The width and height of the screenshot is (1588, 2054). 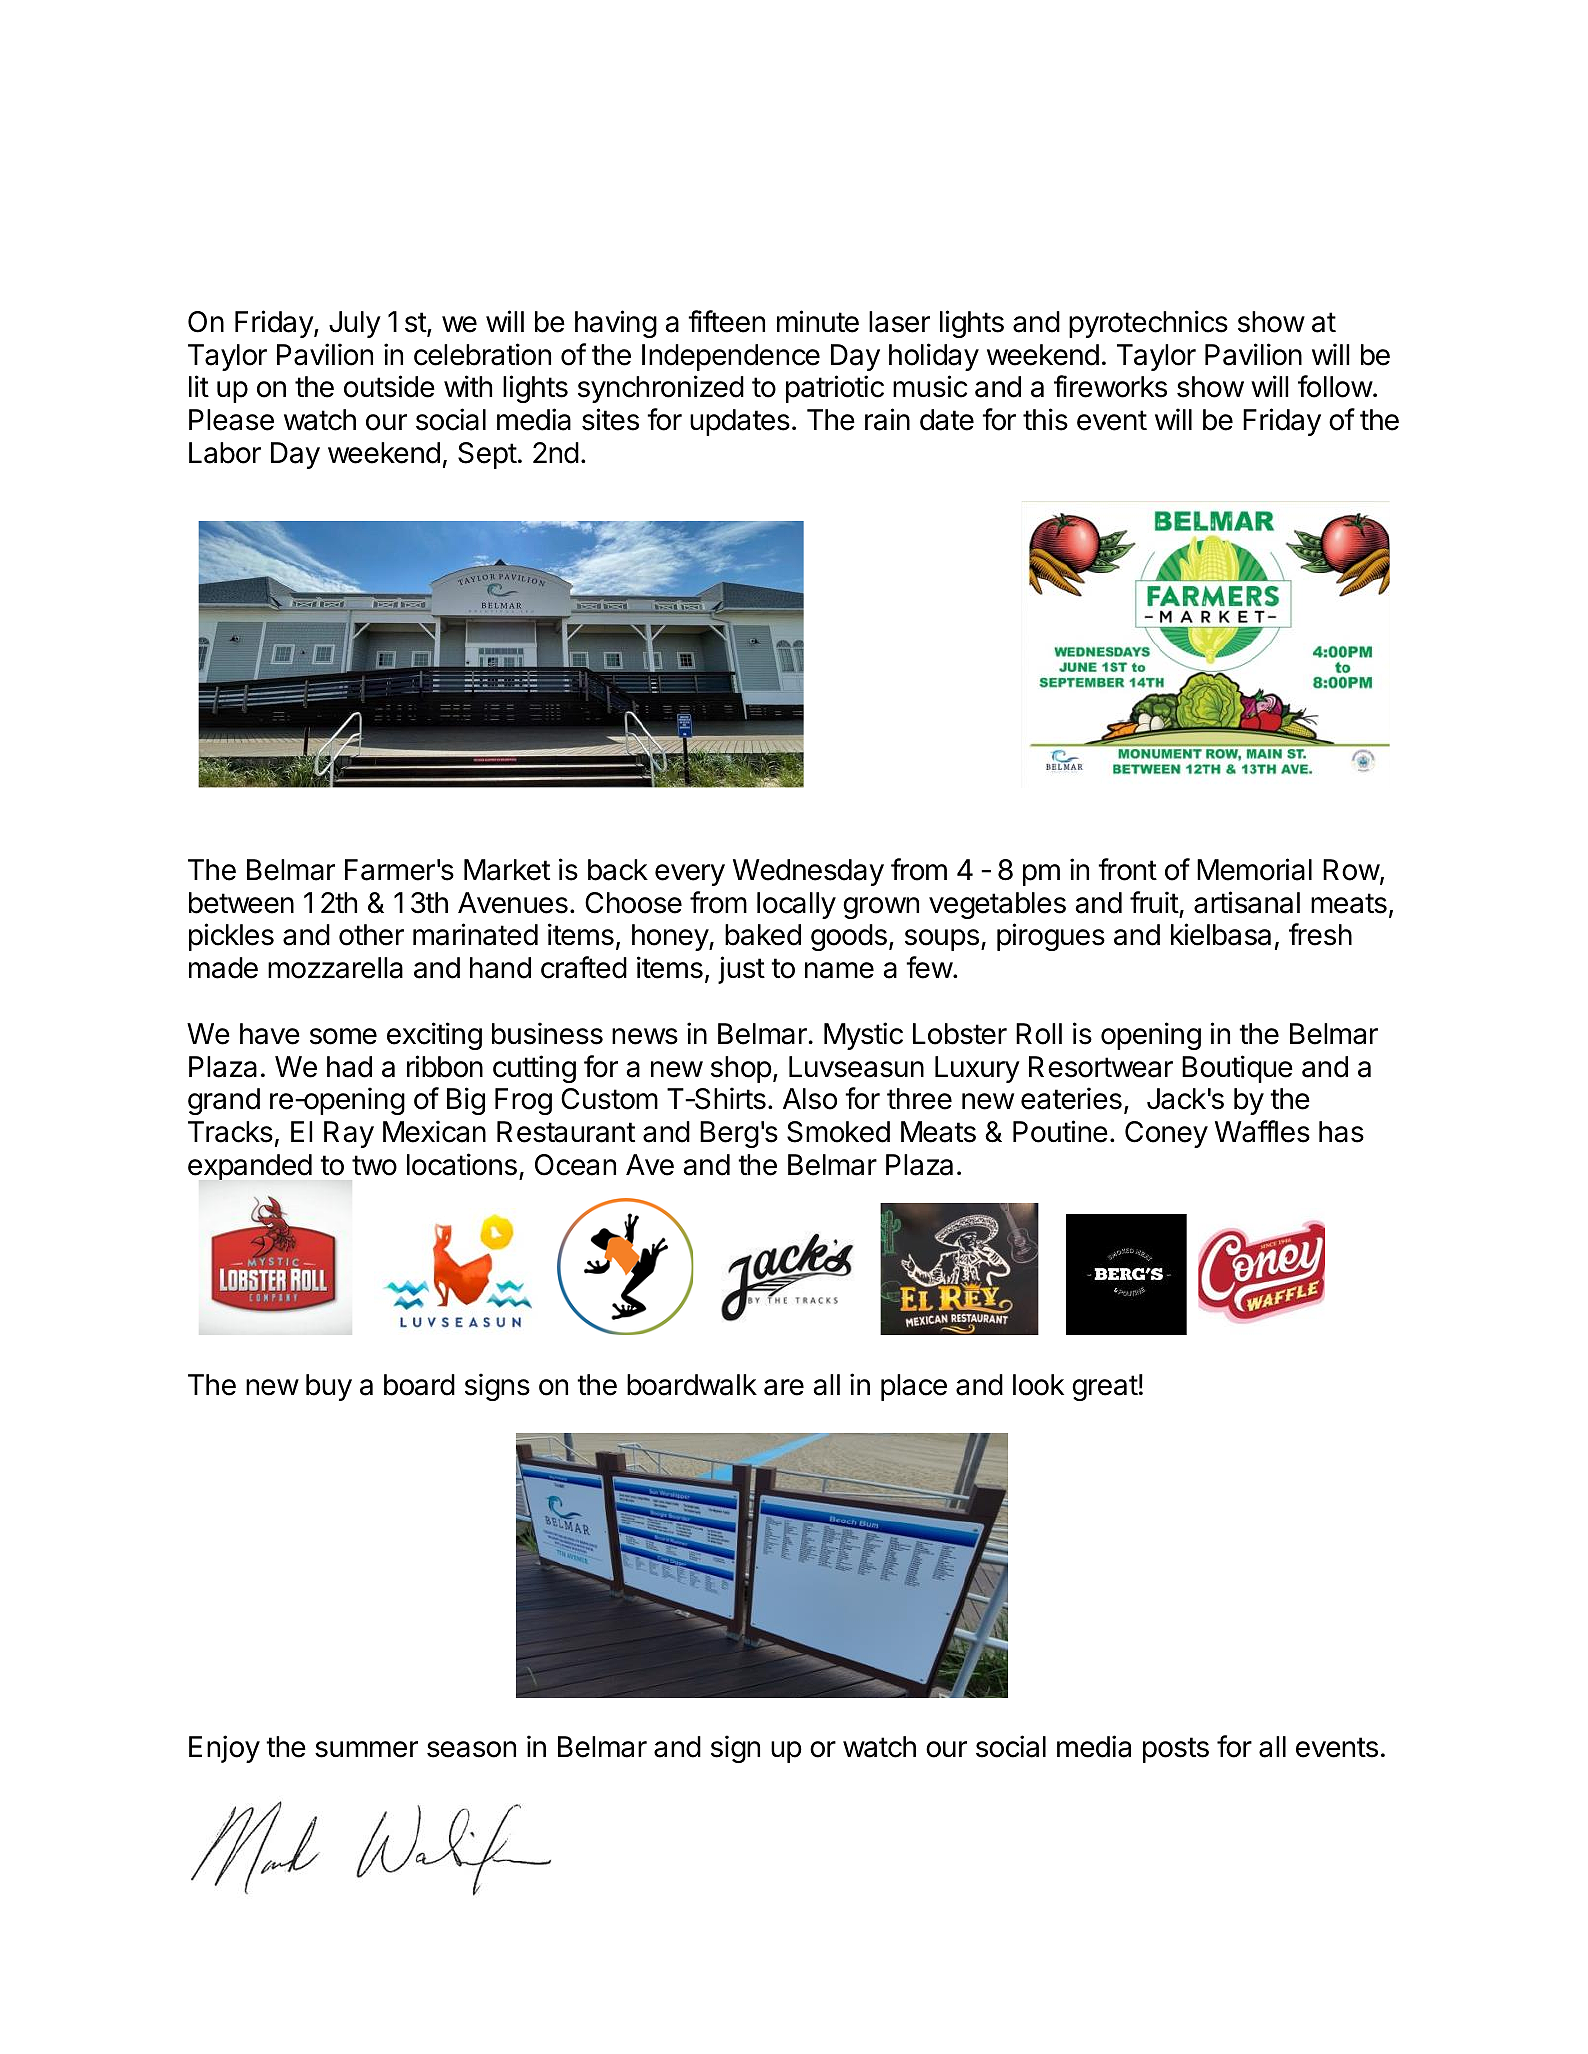 I want to click on outside, so click(x=389, y=386).
